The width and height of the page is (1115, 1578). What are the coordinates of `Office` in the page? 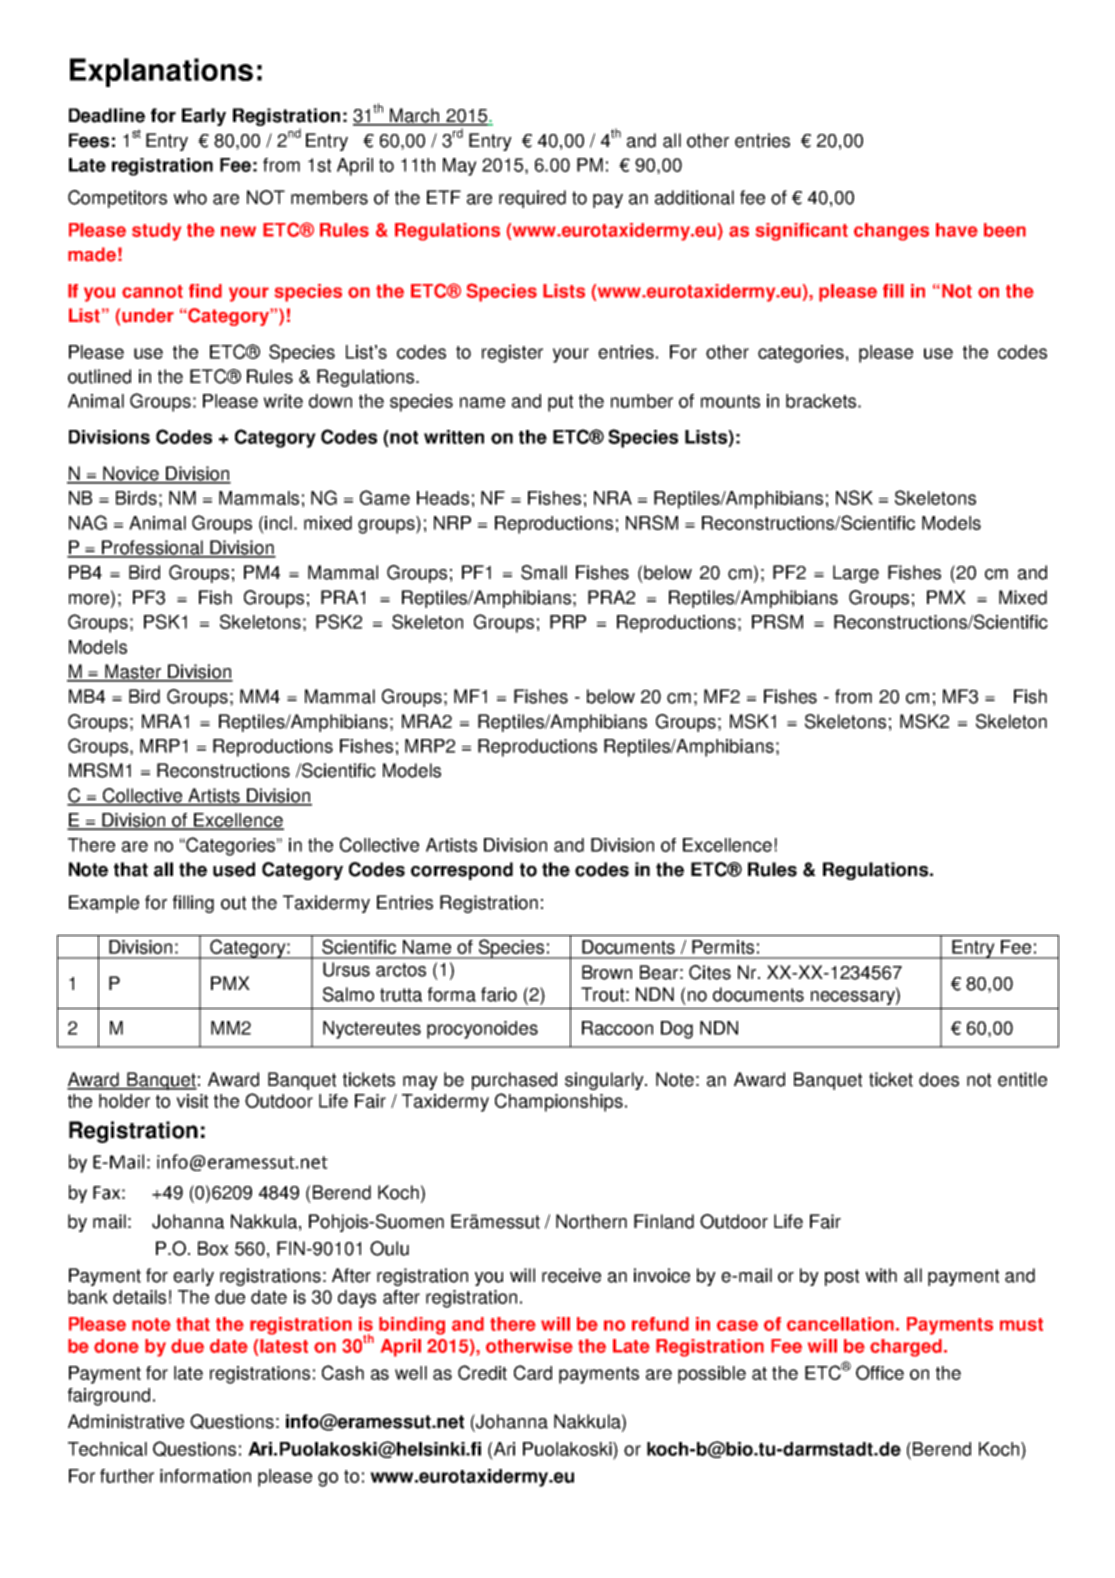 It's located at (880, 1372).
